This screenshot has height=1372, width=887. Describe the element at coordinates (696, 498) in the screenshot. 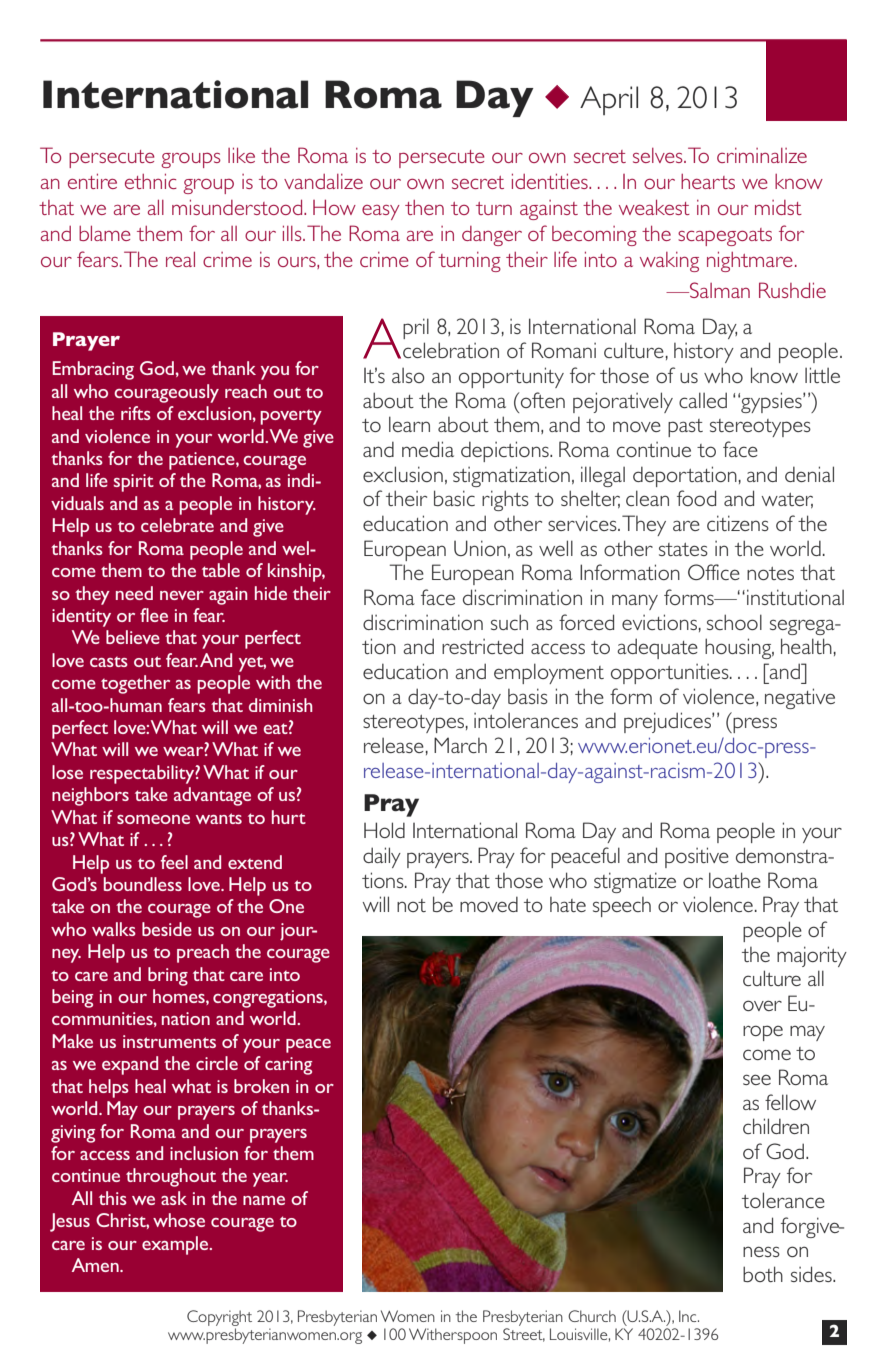

I see `food` at that location.
